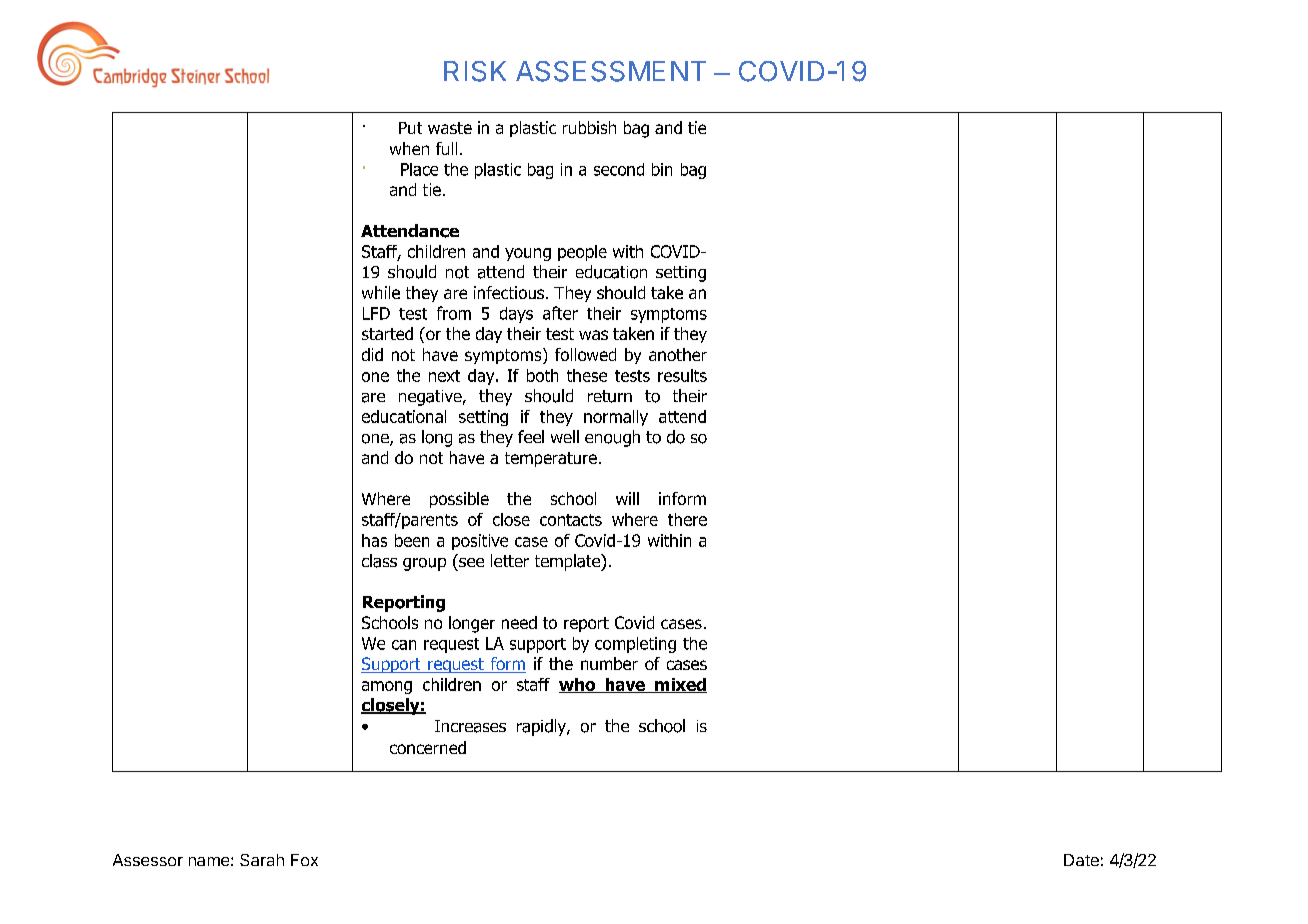 This screenshot has height=924, width=1308. Describe the element at coordinates (381, 292) in the screenshot. I see `while` at that location.
